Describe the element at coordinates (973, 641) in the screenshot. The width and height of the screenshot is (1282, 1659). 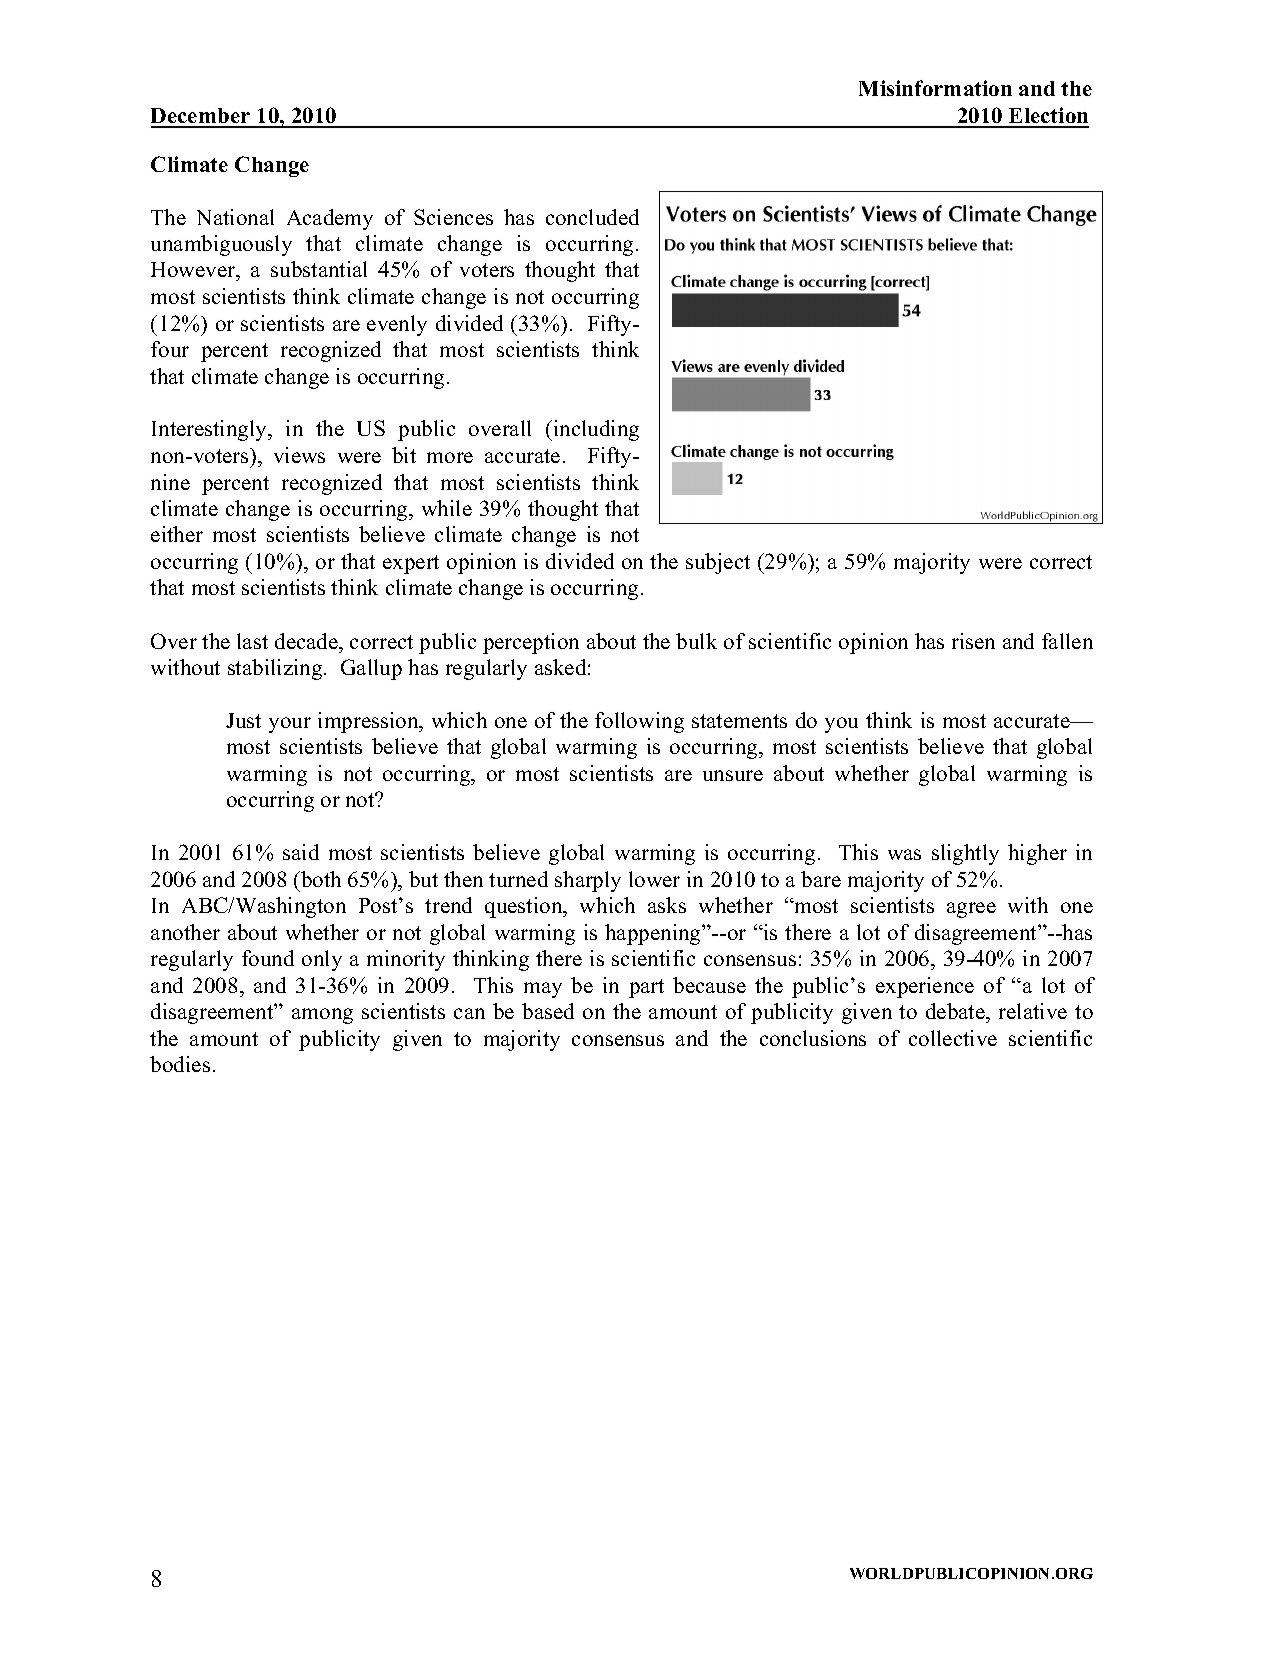
I see `risen` at that location.
